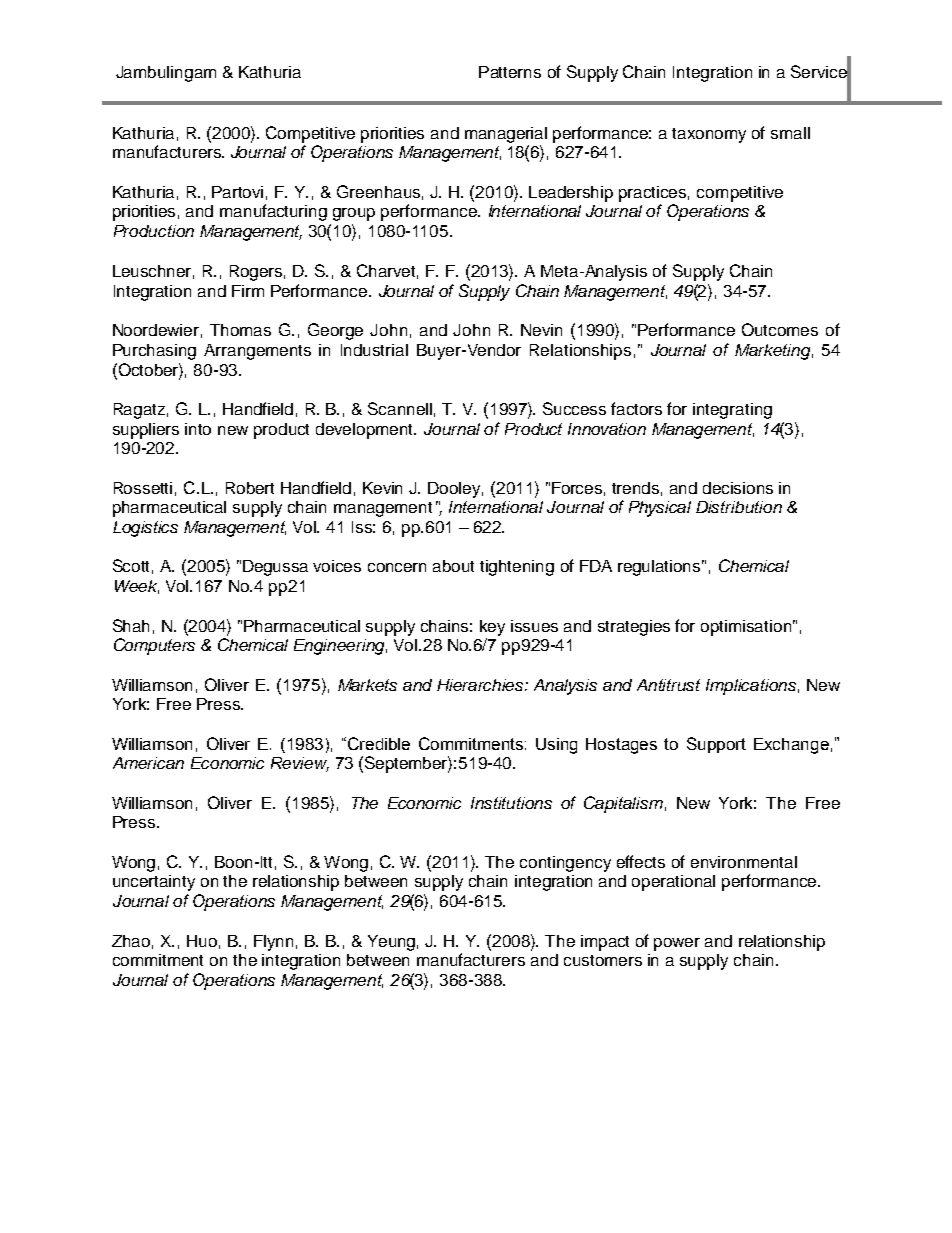 This screenshot has height=1233, width=952. Describe the element at coordinates (510, 72) in the screenshot. I see `Patterns` at that location.
